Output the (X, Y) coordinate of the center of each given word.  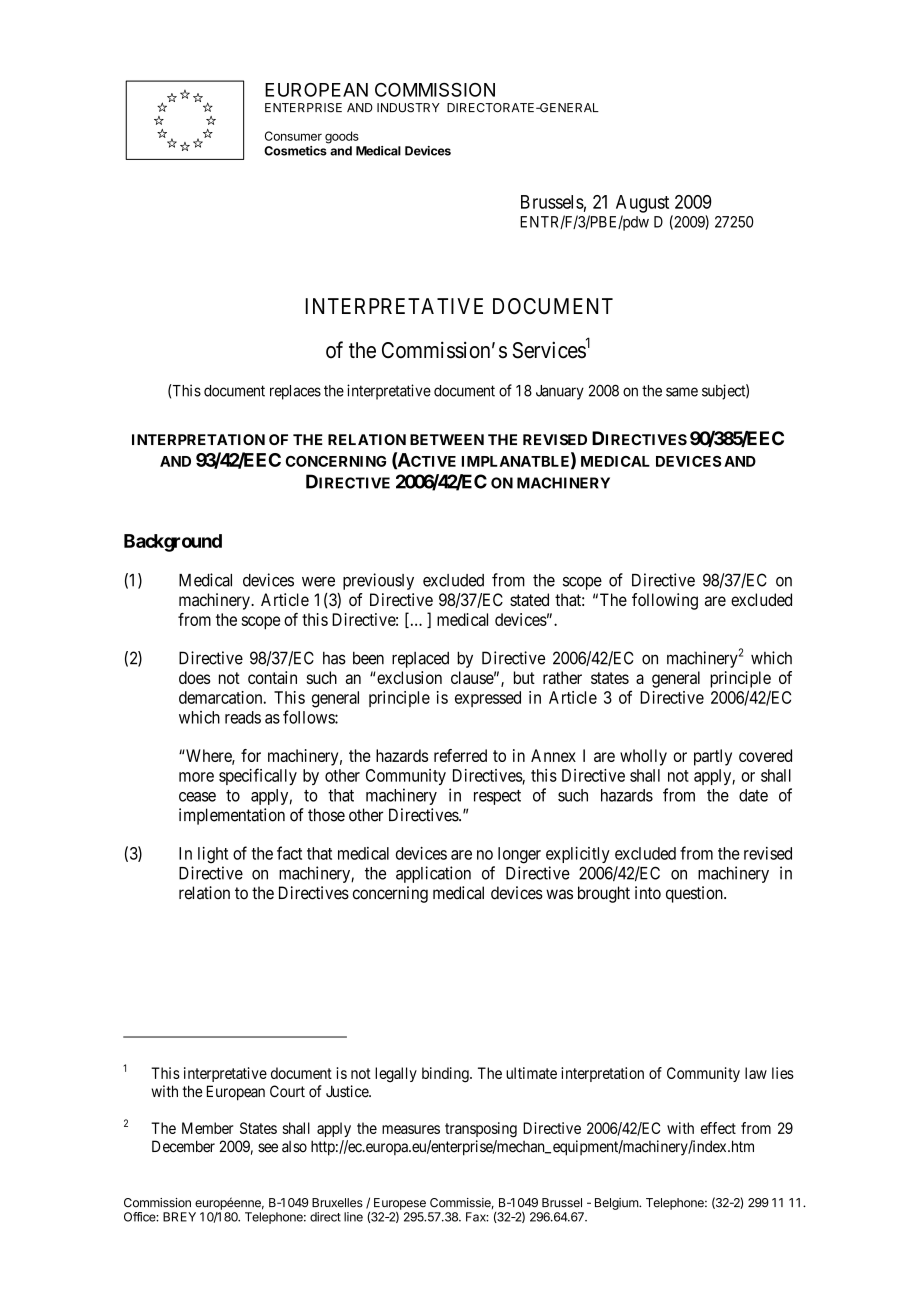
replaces (295, 392)
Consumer (293, 136)
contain (272, 677)
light (213, 855)
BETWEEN (447, 439)
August (642, 204)
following (665, 601)
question (695, 894)
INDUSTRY (408, 108)
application (433, 874)
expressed (488, 699)
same (682, 392)
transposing (481, 1130)
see (268, 1148)
